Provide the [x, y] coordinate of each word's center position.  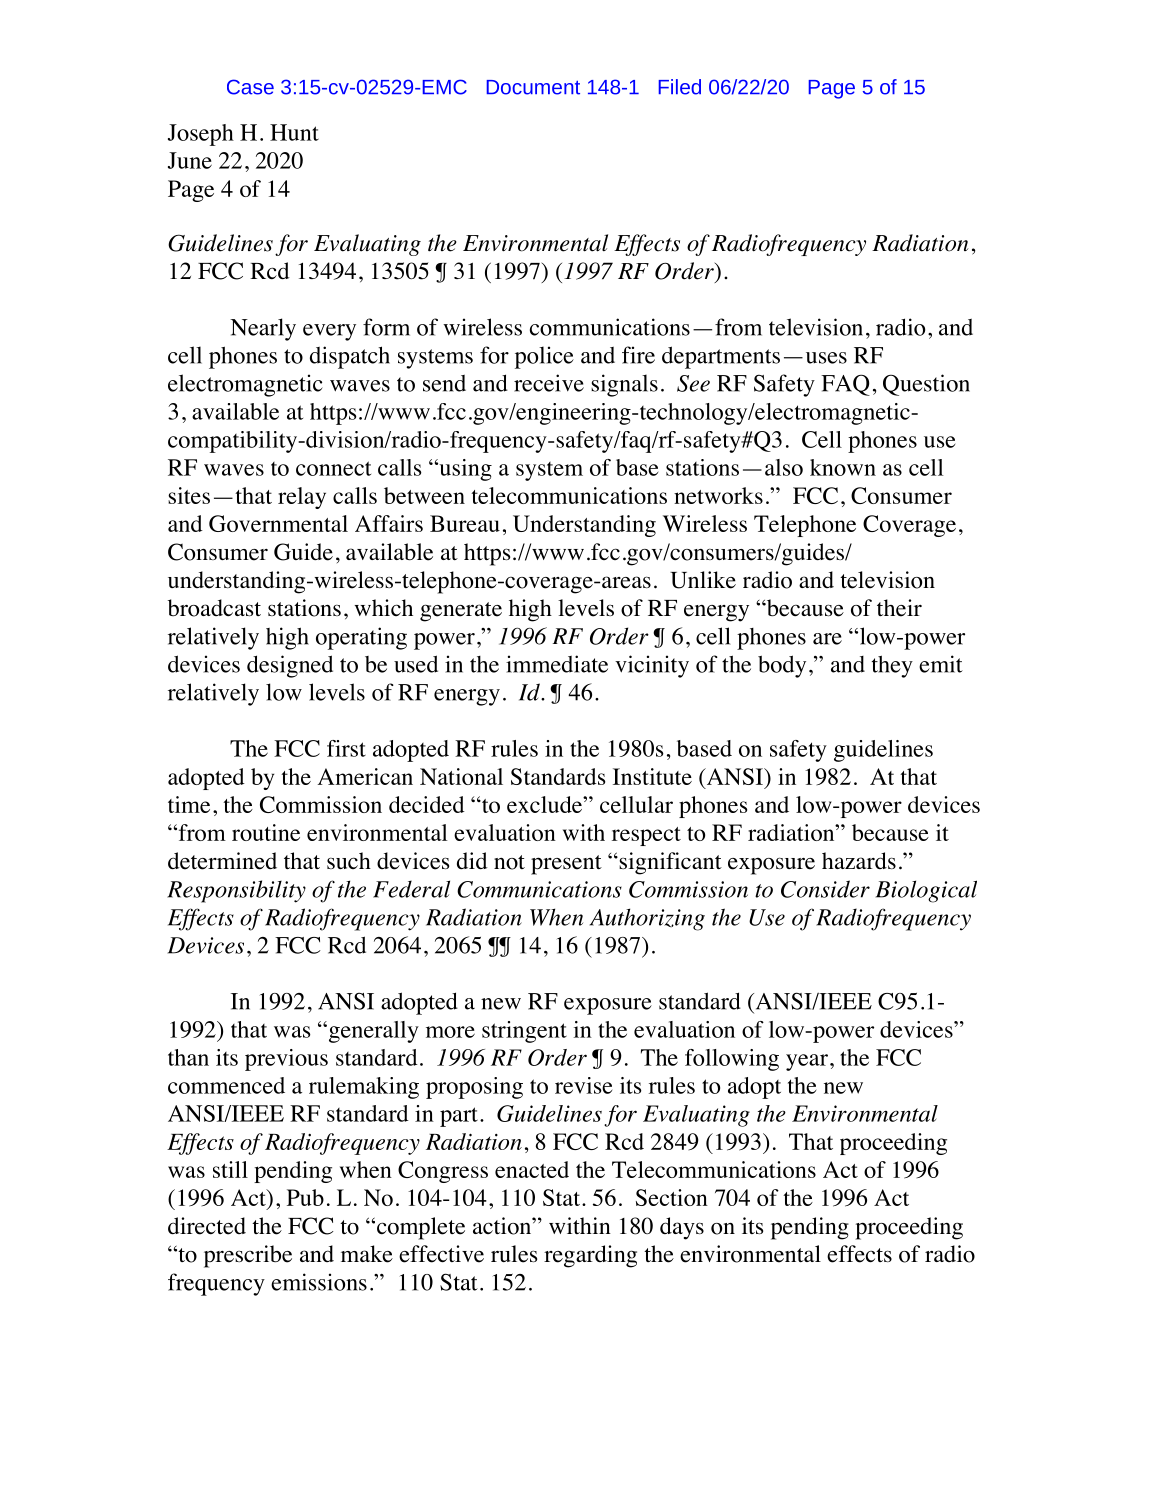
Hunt [294, 132]
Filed [680, 87]
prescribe [248, 1256]
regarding [590, 1256]
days [682, 1228]
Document [533, 87]
